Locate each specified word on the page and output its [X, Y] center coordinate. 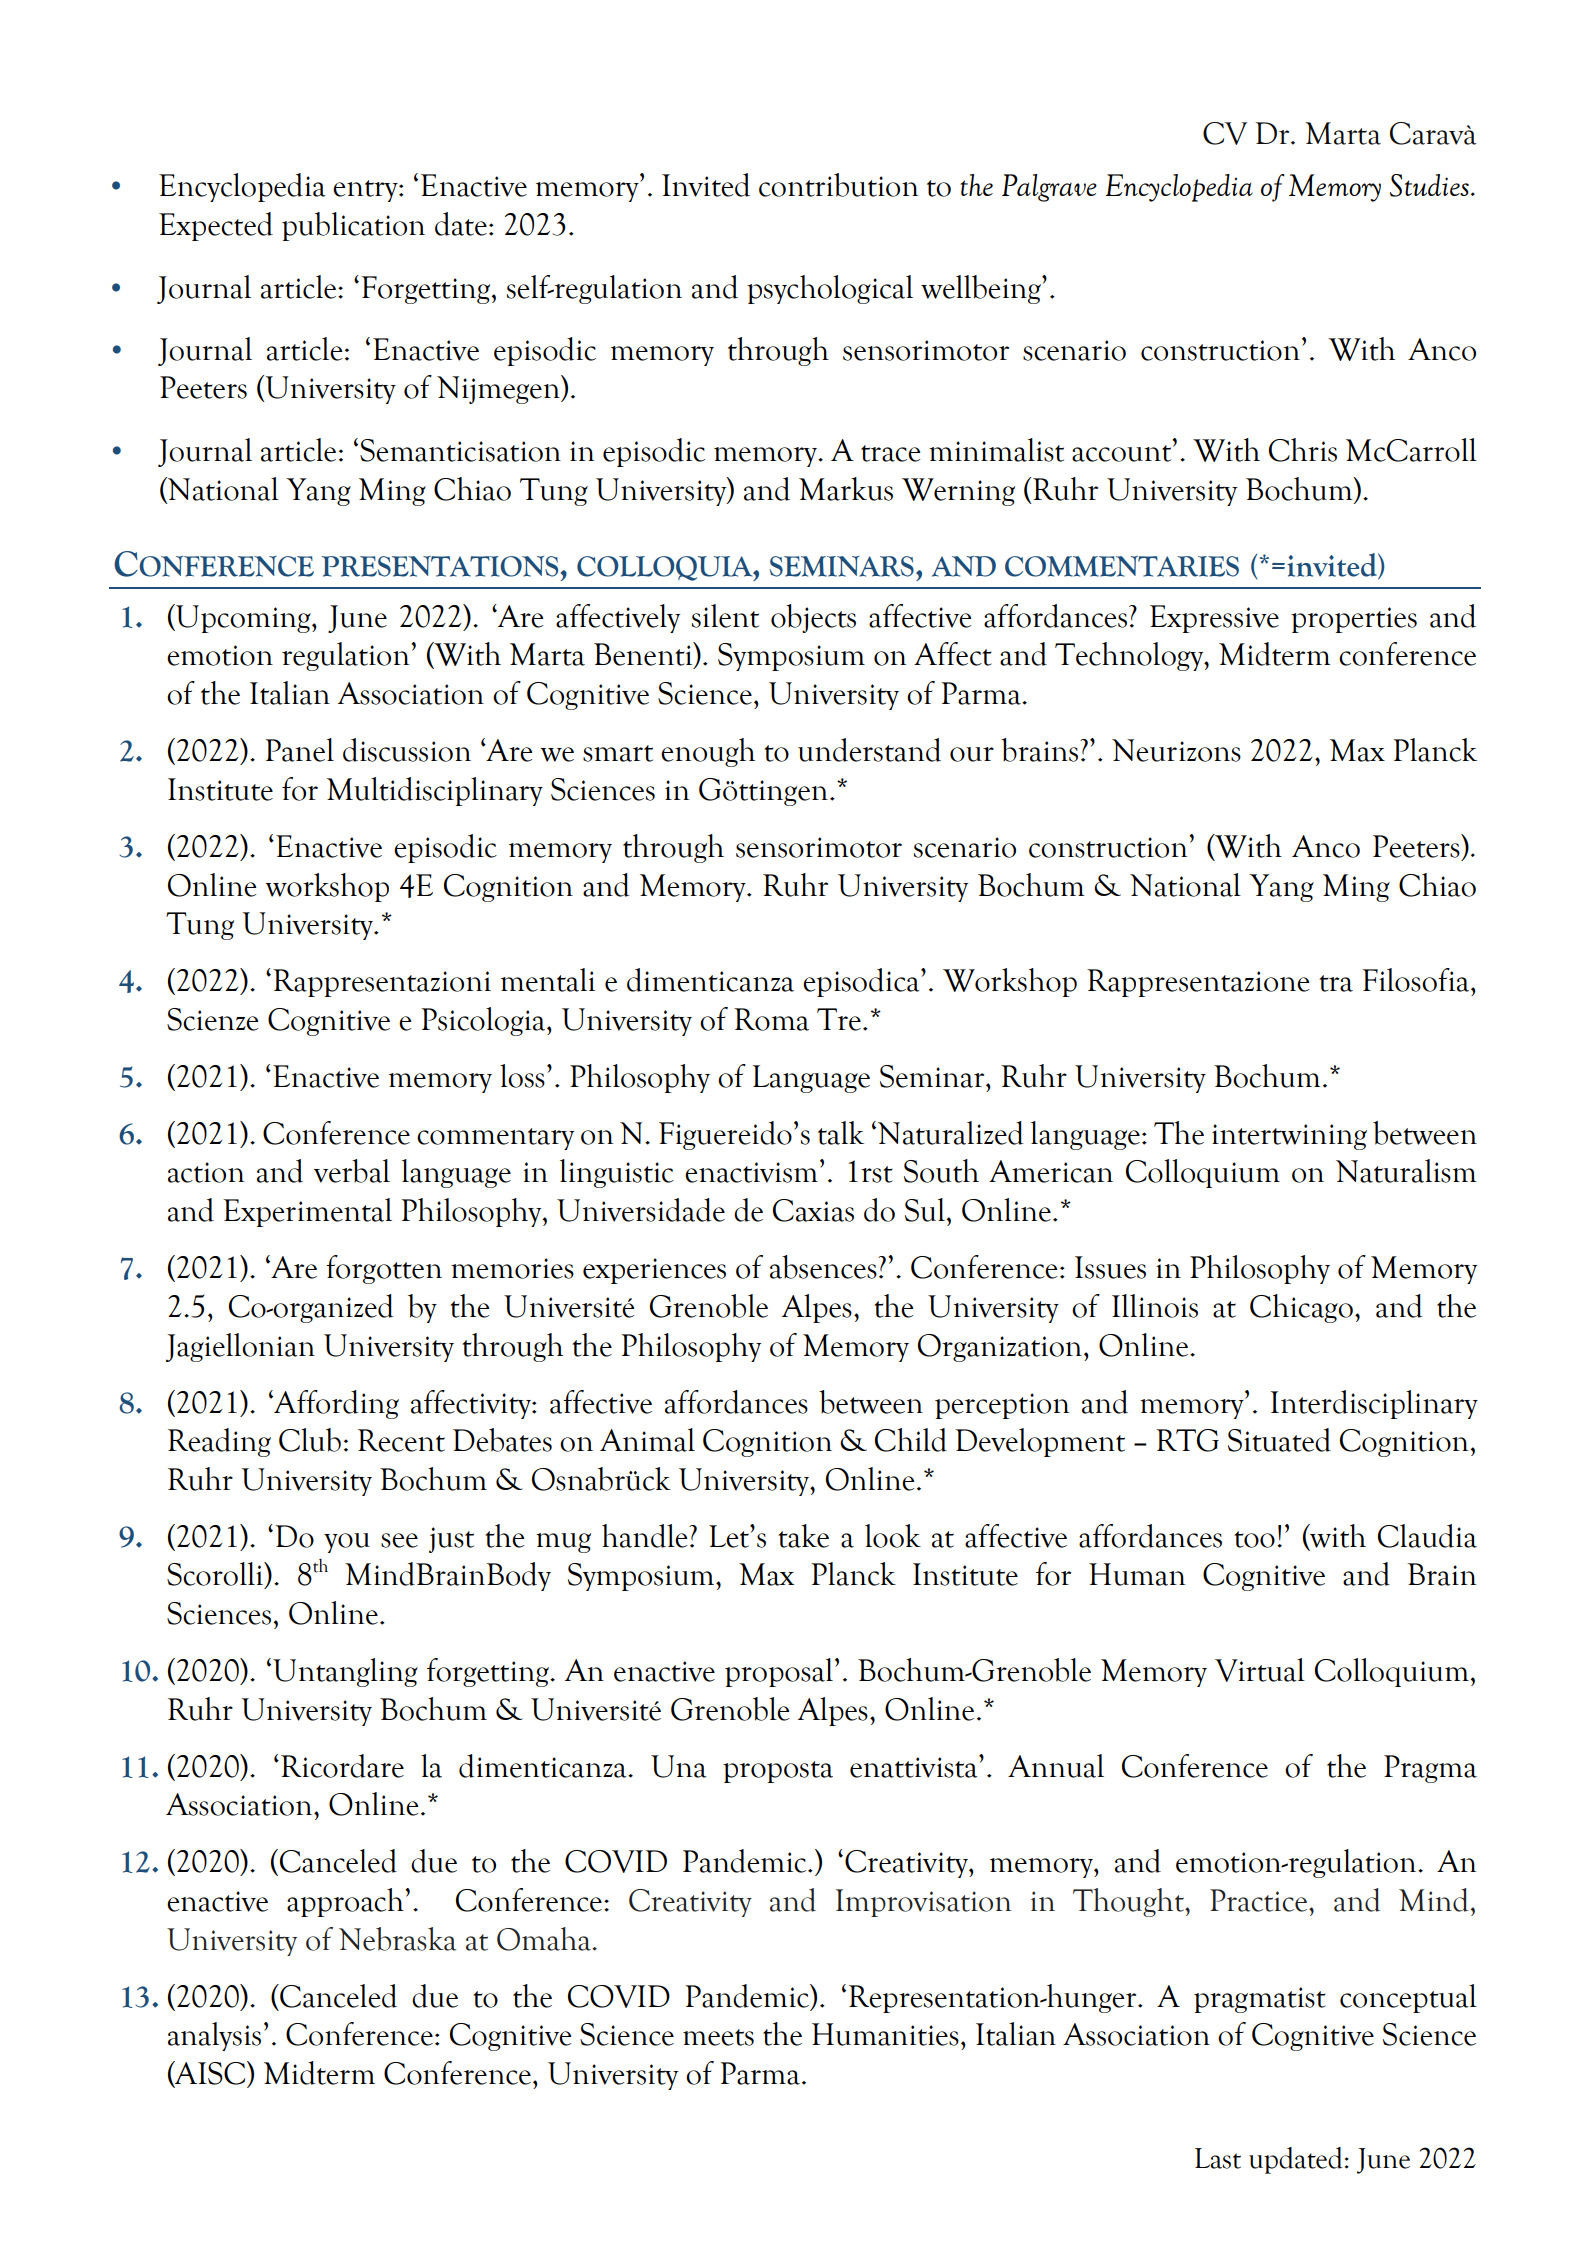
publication [353, 226]
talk [841, 1133]
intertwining [1289, 1137]
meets [718, 2037]
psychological [830, 289]
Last [1218, 2158]
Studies [1429, 185]
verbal [352, 1171]
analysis [214, 2036]
